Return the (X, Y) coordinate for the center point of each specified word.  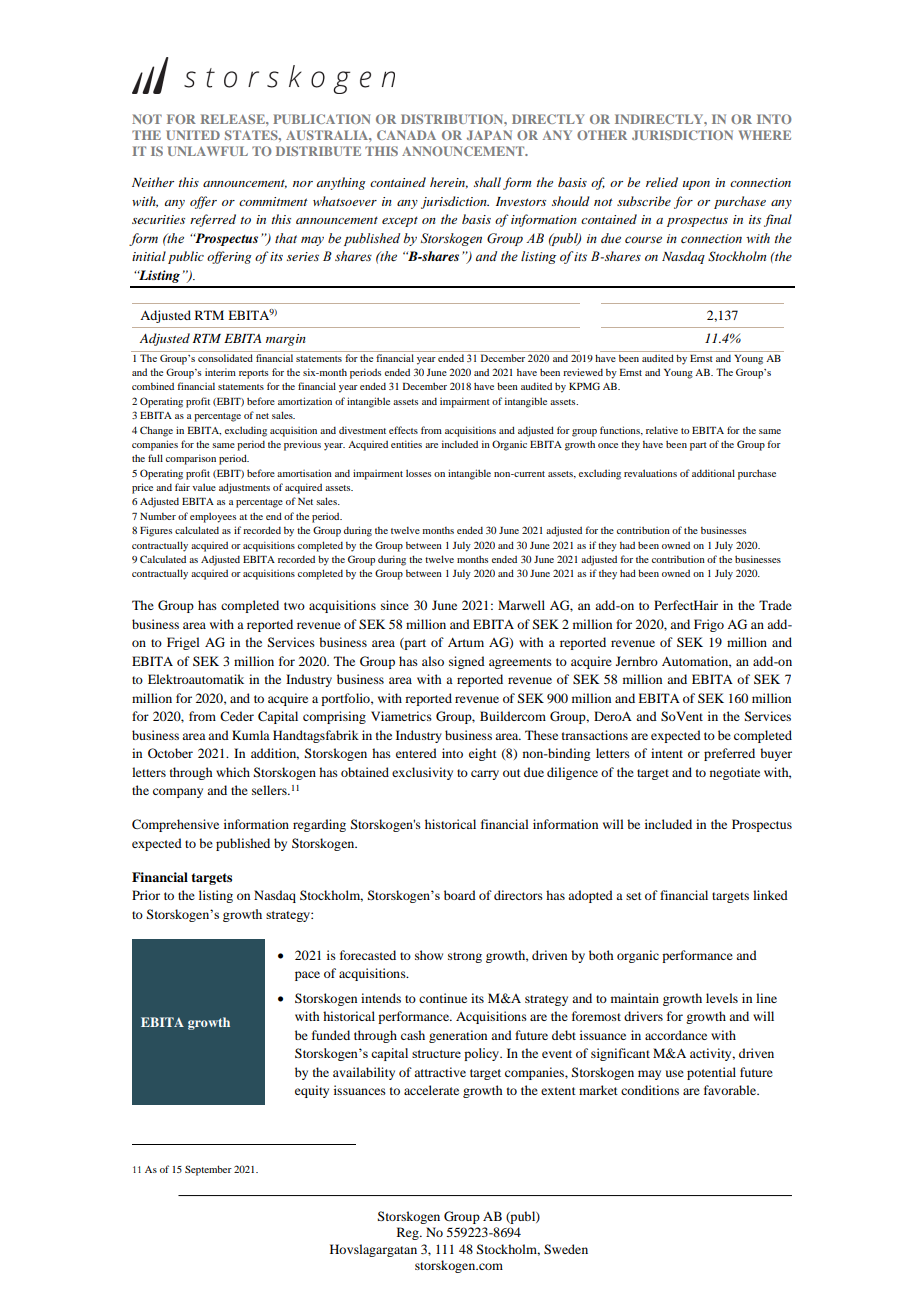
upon (696, 185)
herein (449, 183)
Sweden (566, 1249)
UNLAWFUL (208, 151)
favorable (731, 1090)
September (208, 1170)
